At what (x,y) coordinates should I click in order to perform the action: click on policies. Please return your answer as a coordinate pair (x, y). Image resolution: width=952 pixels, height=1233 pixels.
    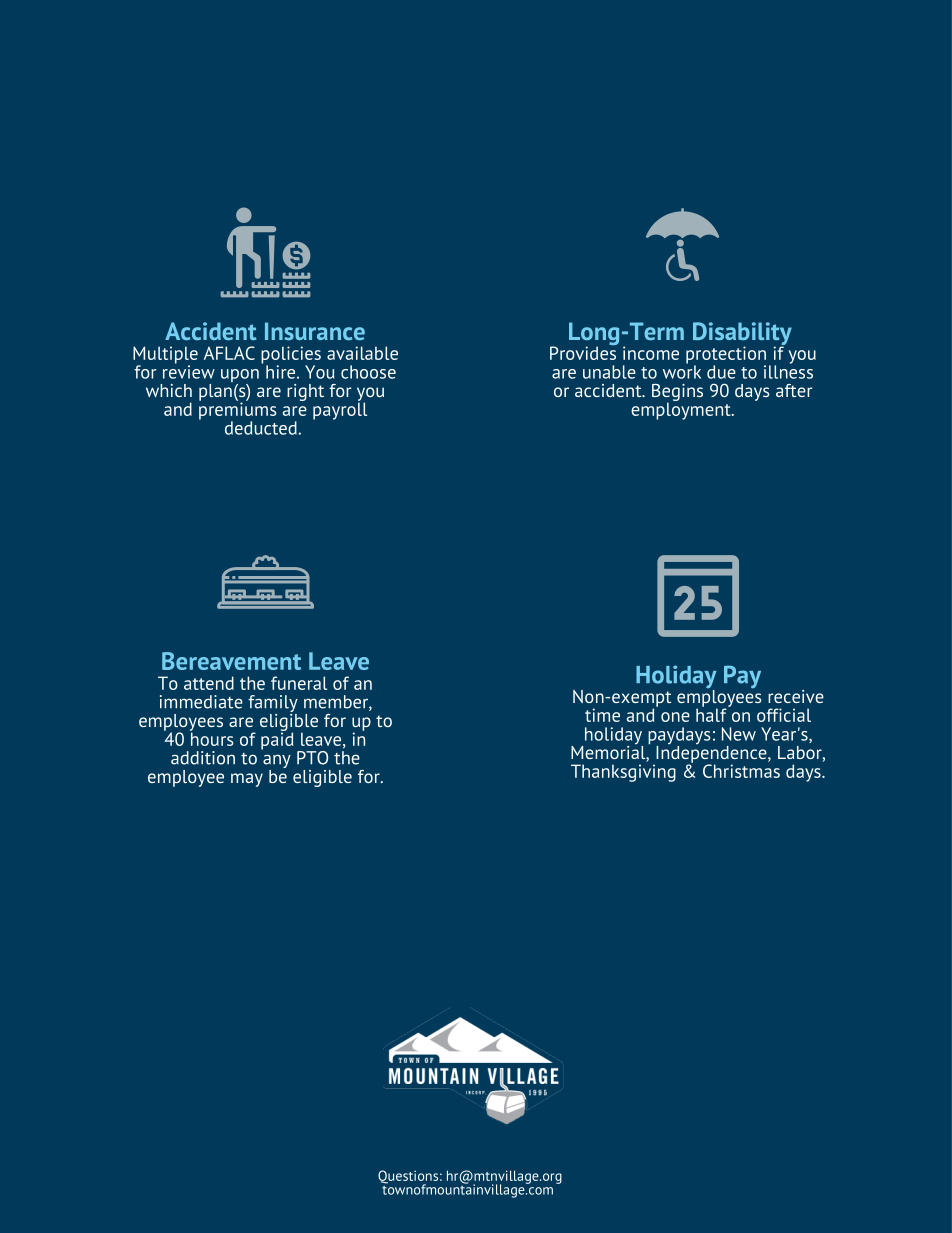
    Looking at the image, I should click on (291, 356).
